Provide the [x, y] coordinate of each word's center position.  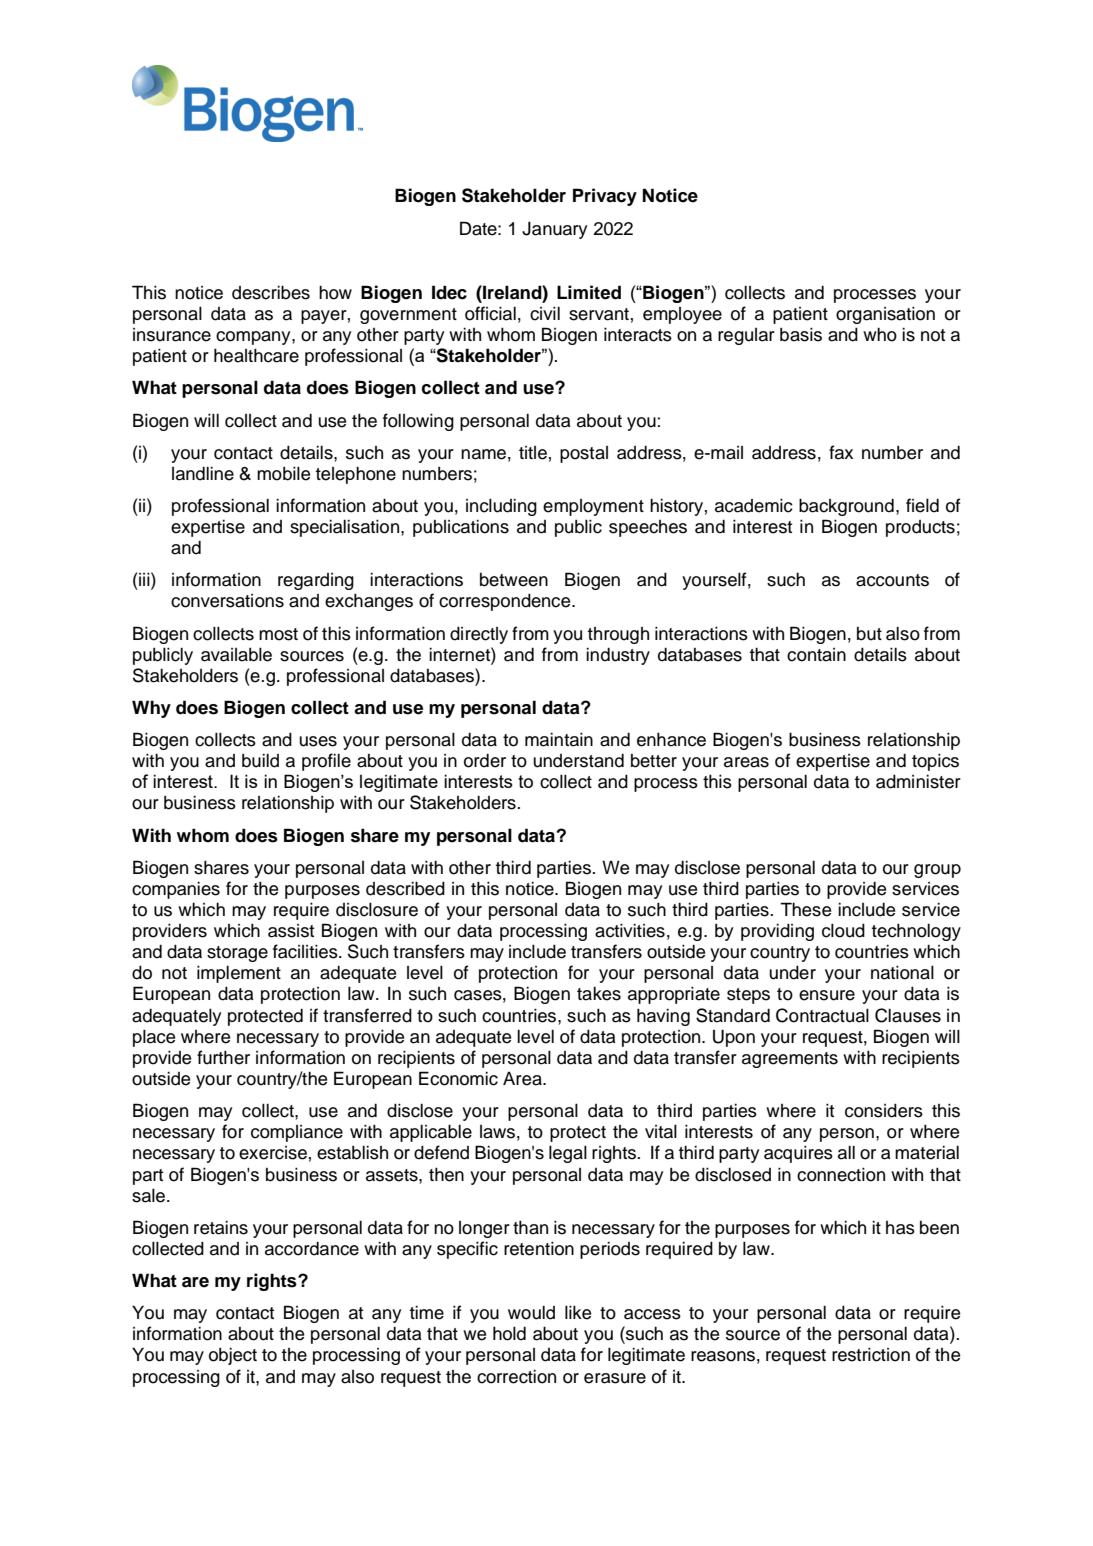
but [869, 634]
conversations [227, 601]
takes [599, 993]
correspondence [506, 602]
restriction [871, 1354]
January [554, 230]
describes [271, 292]
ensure [827, 995]
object [233, 1356]
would [531, 1312]
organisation [885, 315]
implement [239, 974]
